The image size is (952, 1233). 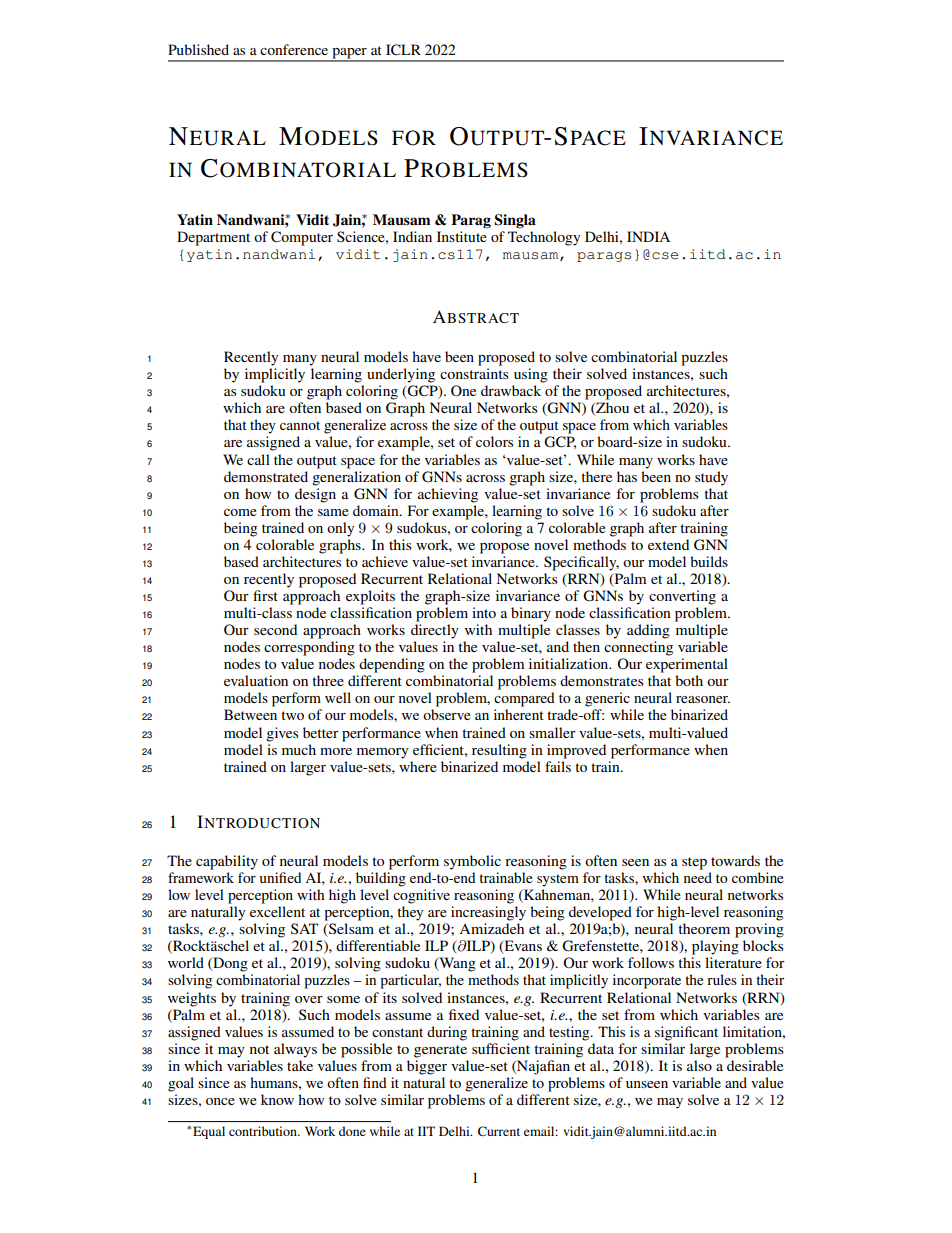 What do you see at coordinates (277, 1099) in the screenshot?
I see `know` at bounding box center [277, 1099].
